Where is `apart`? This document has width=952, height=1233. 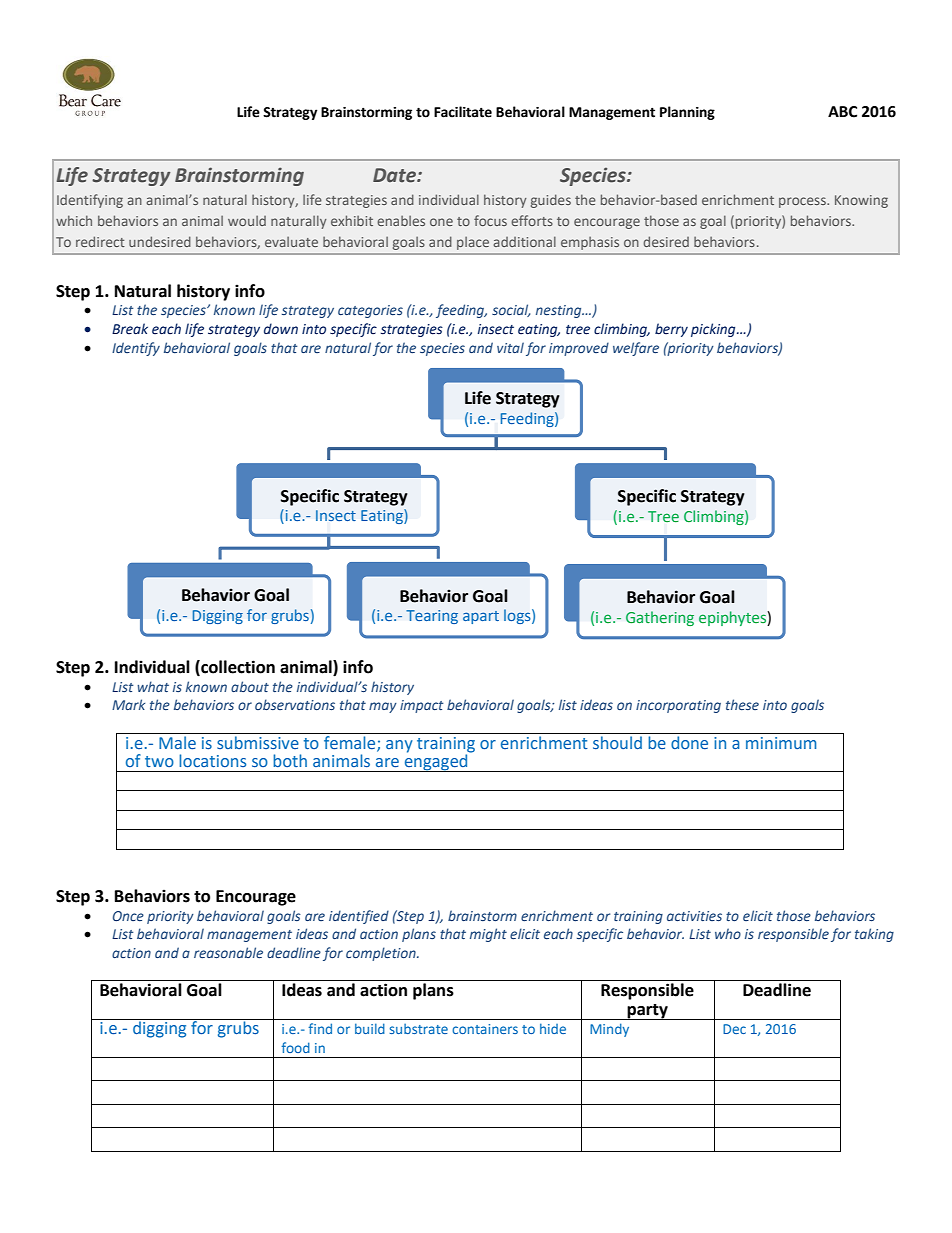 apart is located at coordinates (481, 617).
